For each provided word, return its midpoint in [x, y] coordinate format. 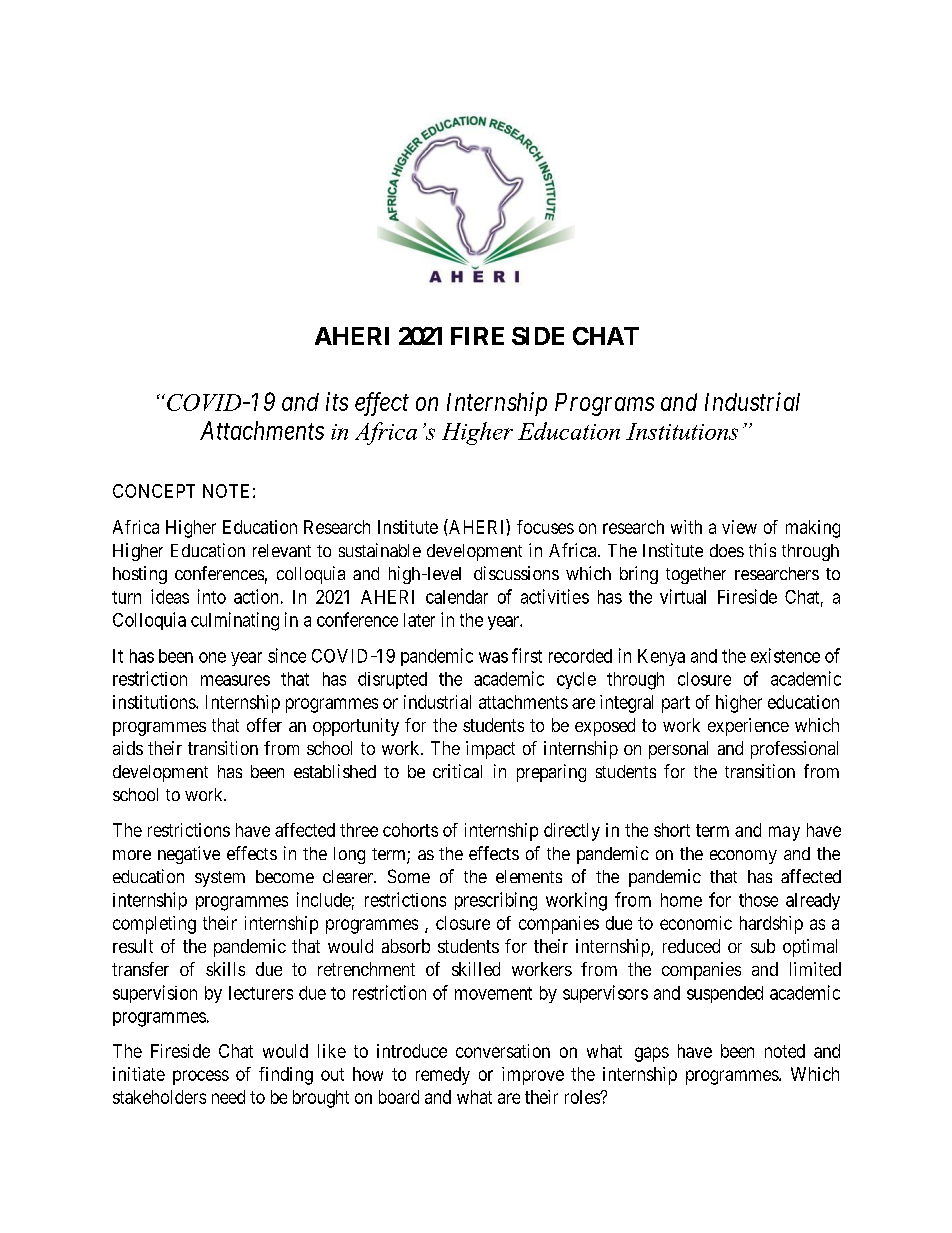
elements [529, 876]
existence [785, 655]
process [201, 1077]
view [739, 527]
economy [743, 857]
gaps [652, 1054]
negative [189, 855]
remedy [443, 1076]
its [337, 401]
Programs [604, 404]
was [493, 657]
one [212, 657]
